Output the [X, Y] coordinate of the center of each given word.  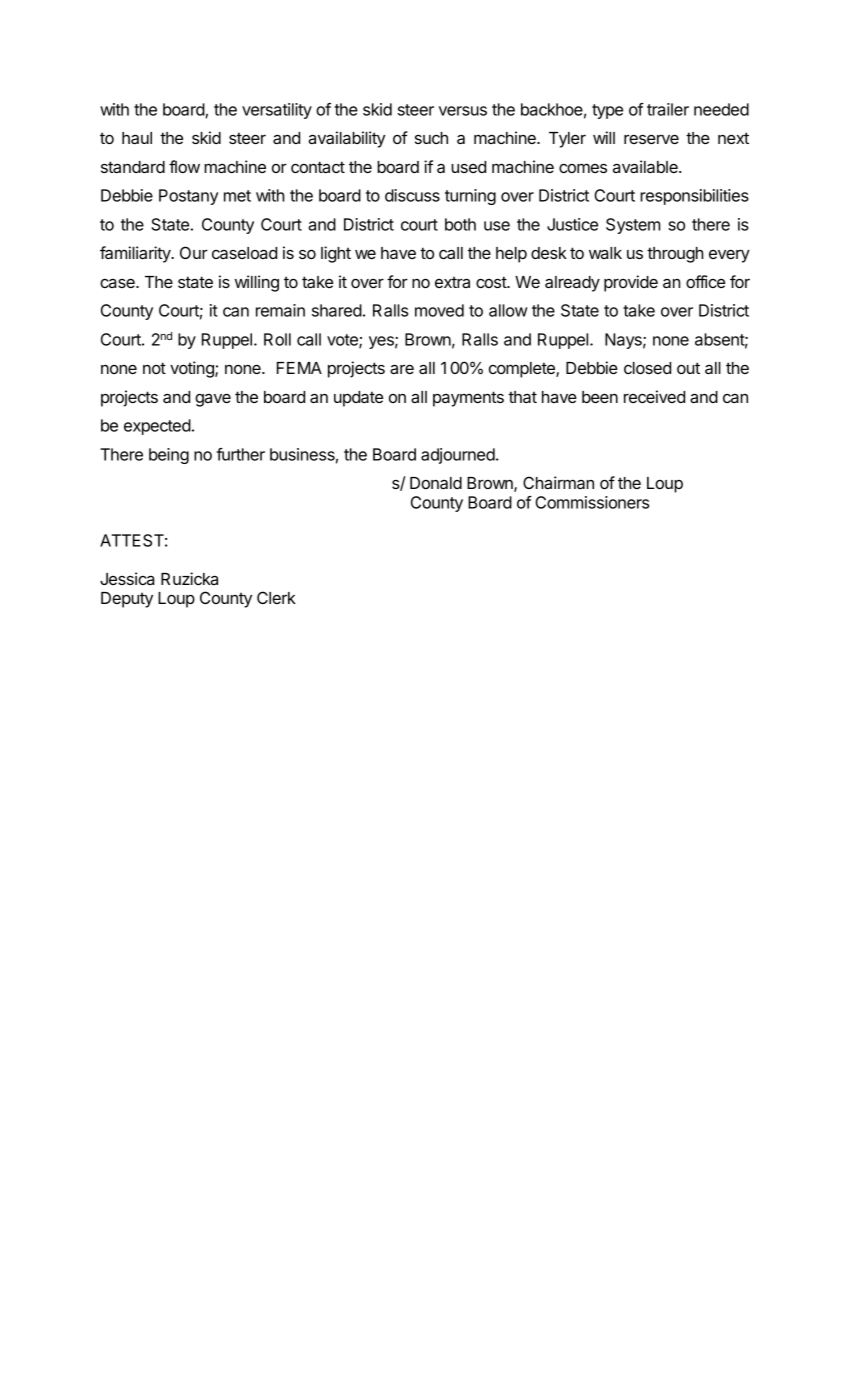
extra [452, 282]
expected [157, 427]
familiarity [136, 254]
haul [137, 138]
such [431, 138]
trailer [668, 109]
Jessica [127, 578]
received [654, 396]
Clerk [276, 597]
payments [468, 399]
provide [631, 283]
